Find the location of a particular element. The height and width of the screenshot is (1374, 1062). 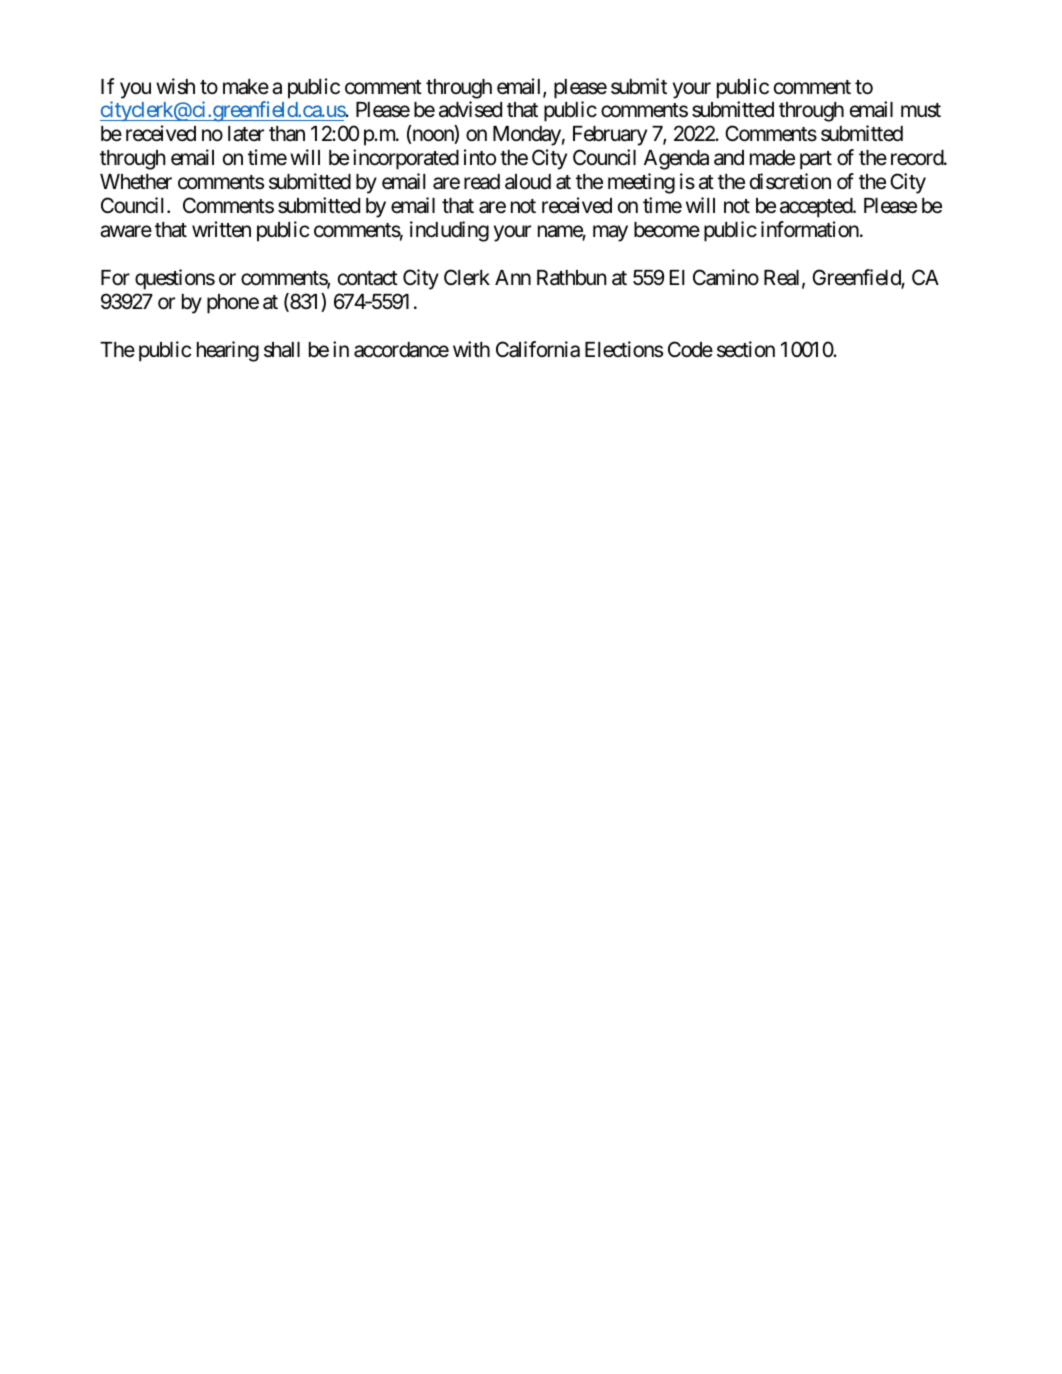

advised is located at coordinates (470, 109).
